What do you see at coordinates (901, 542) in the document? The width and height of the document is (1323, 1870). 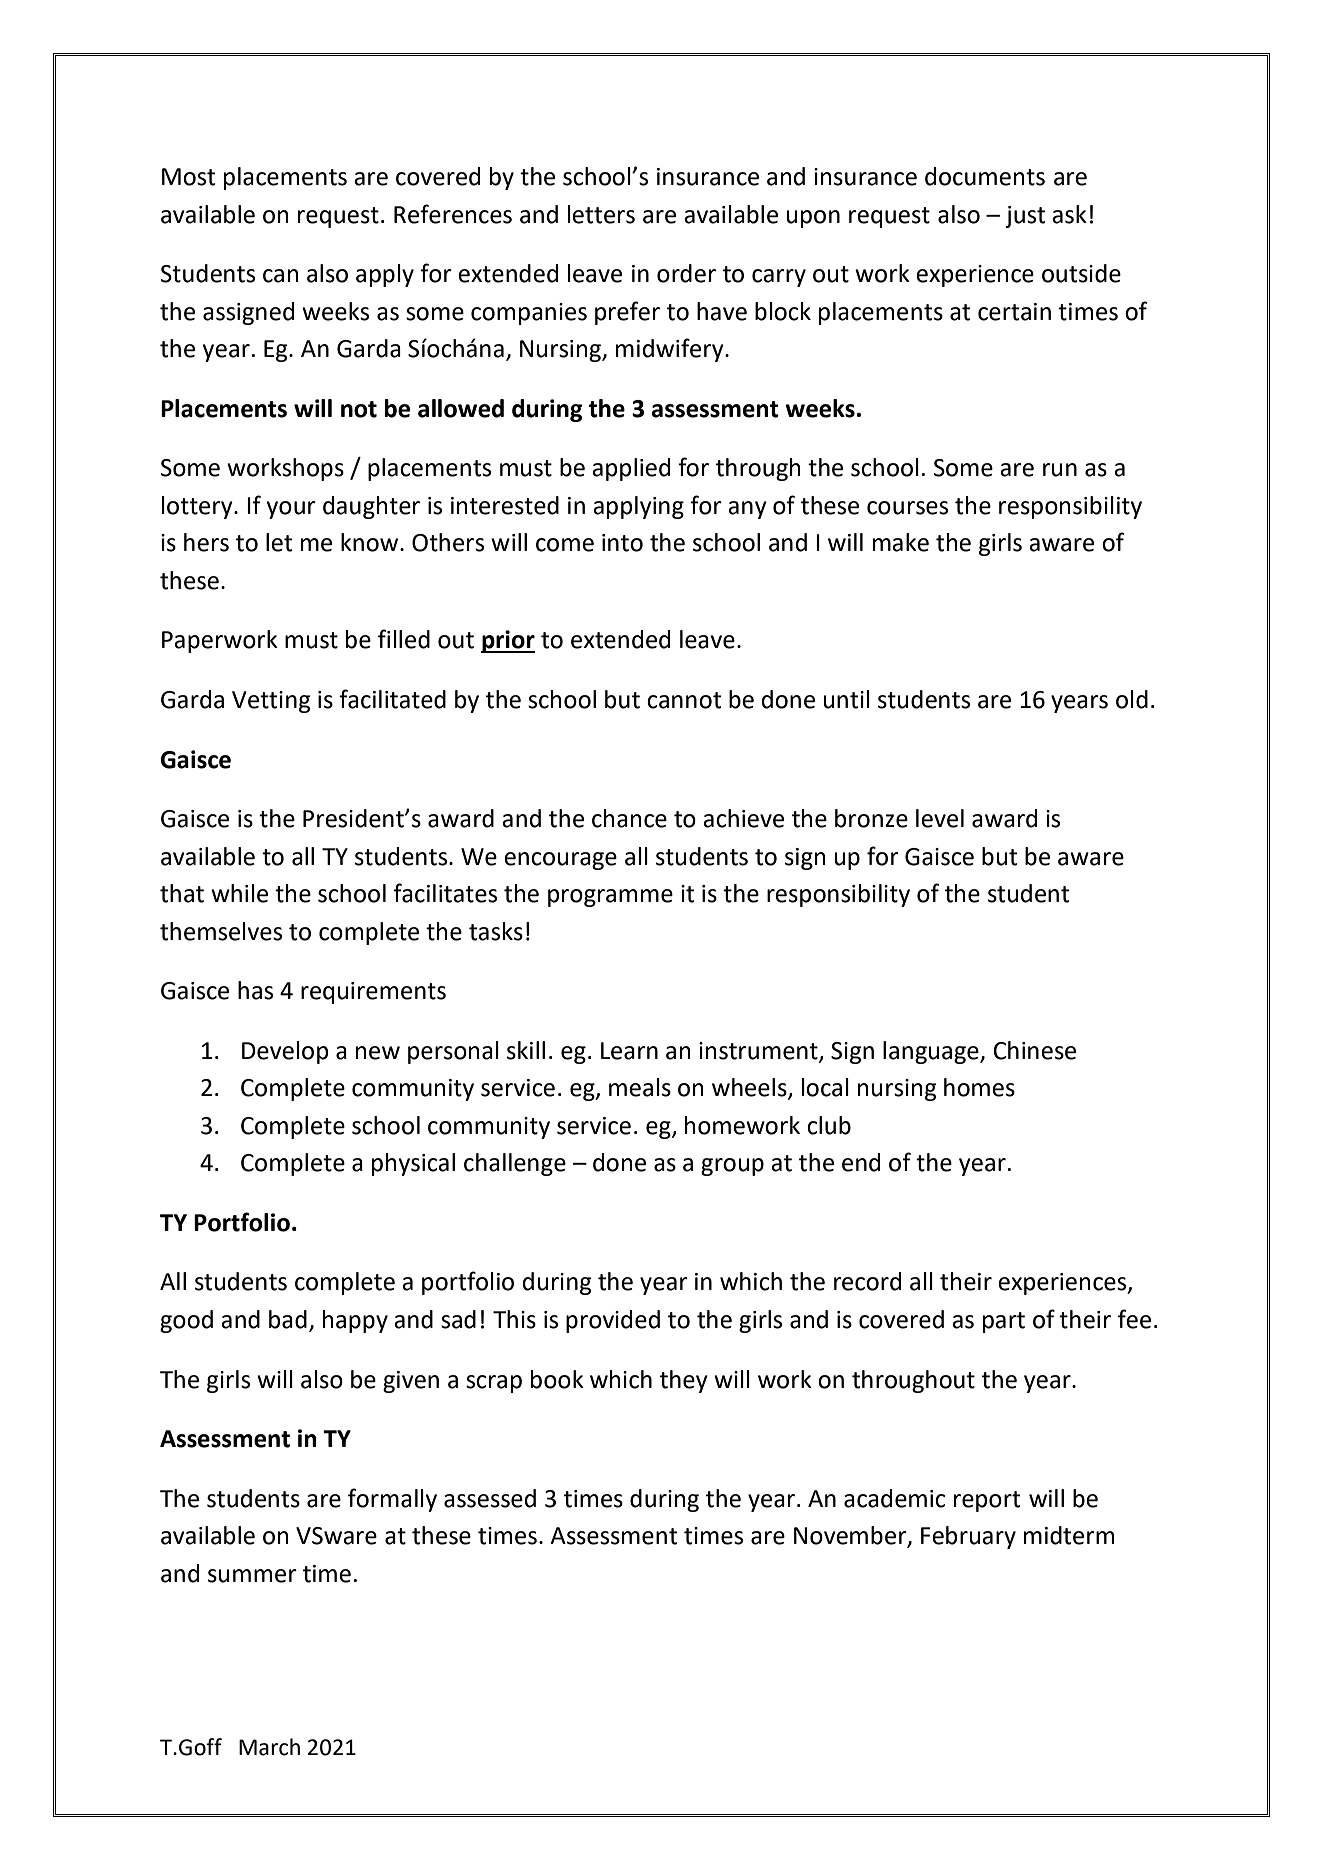 I see `make` at bounding box center [901, 542].
